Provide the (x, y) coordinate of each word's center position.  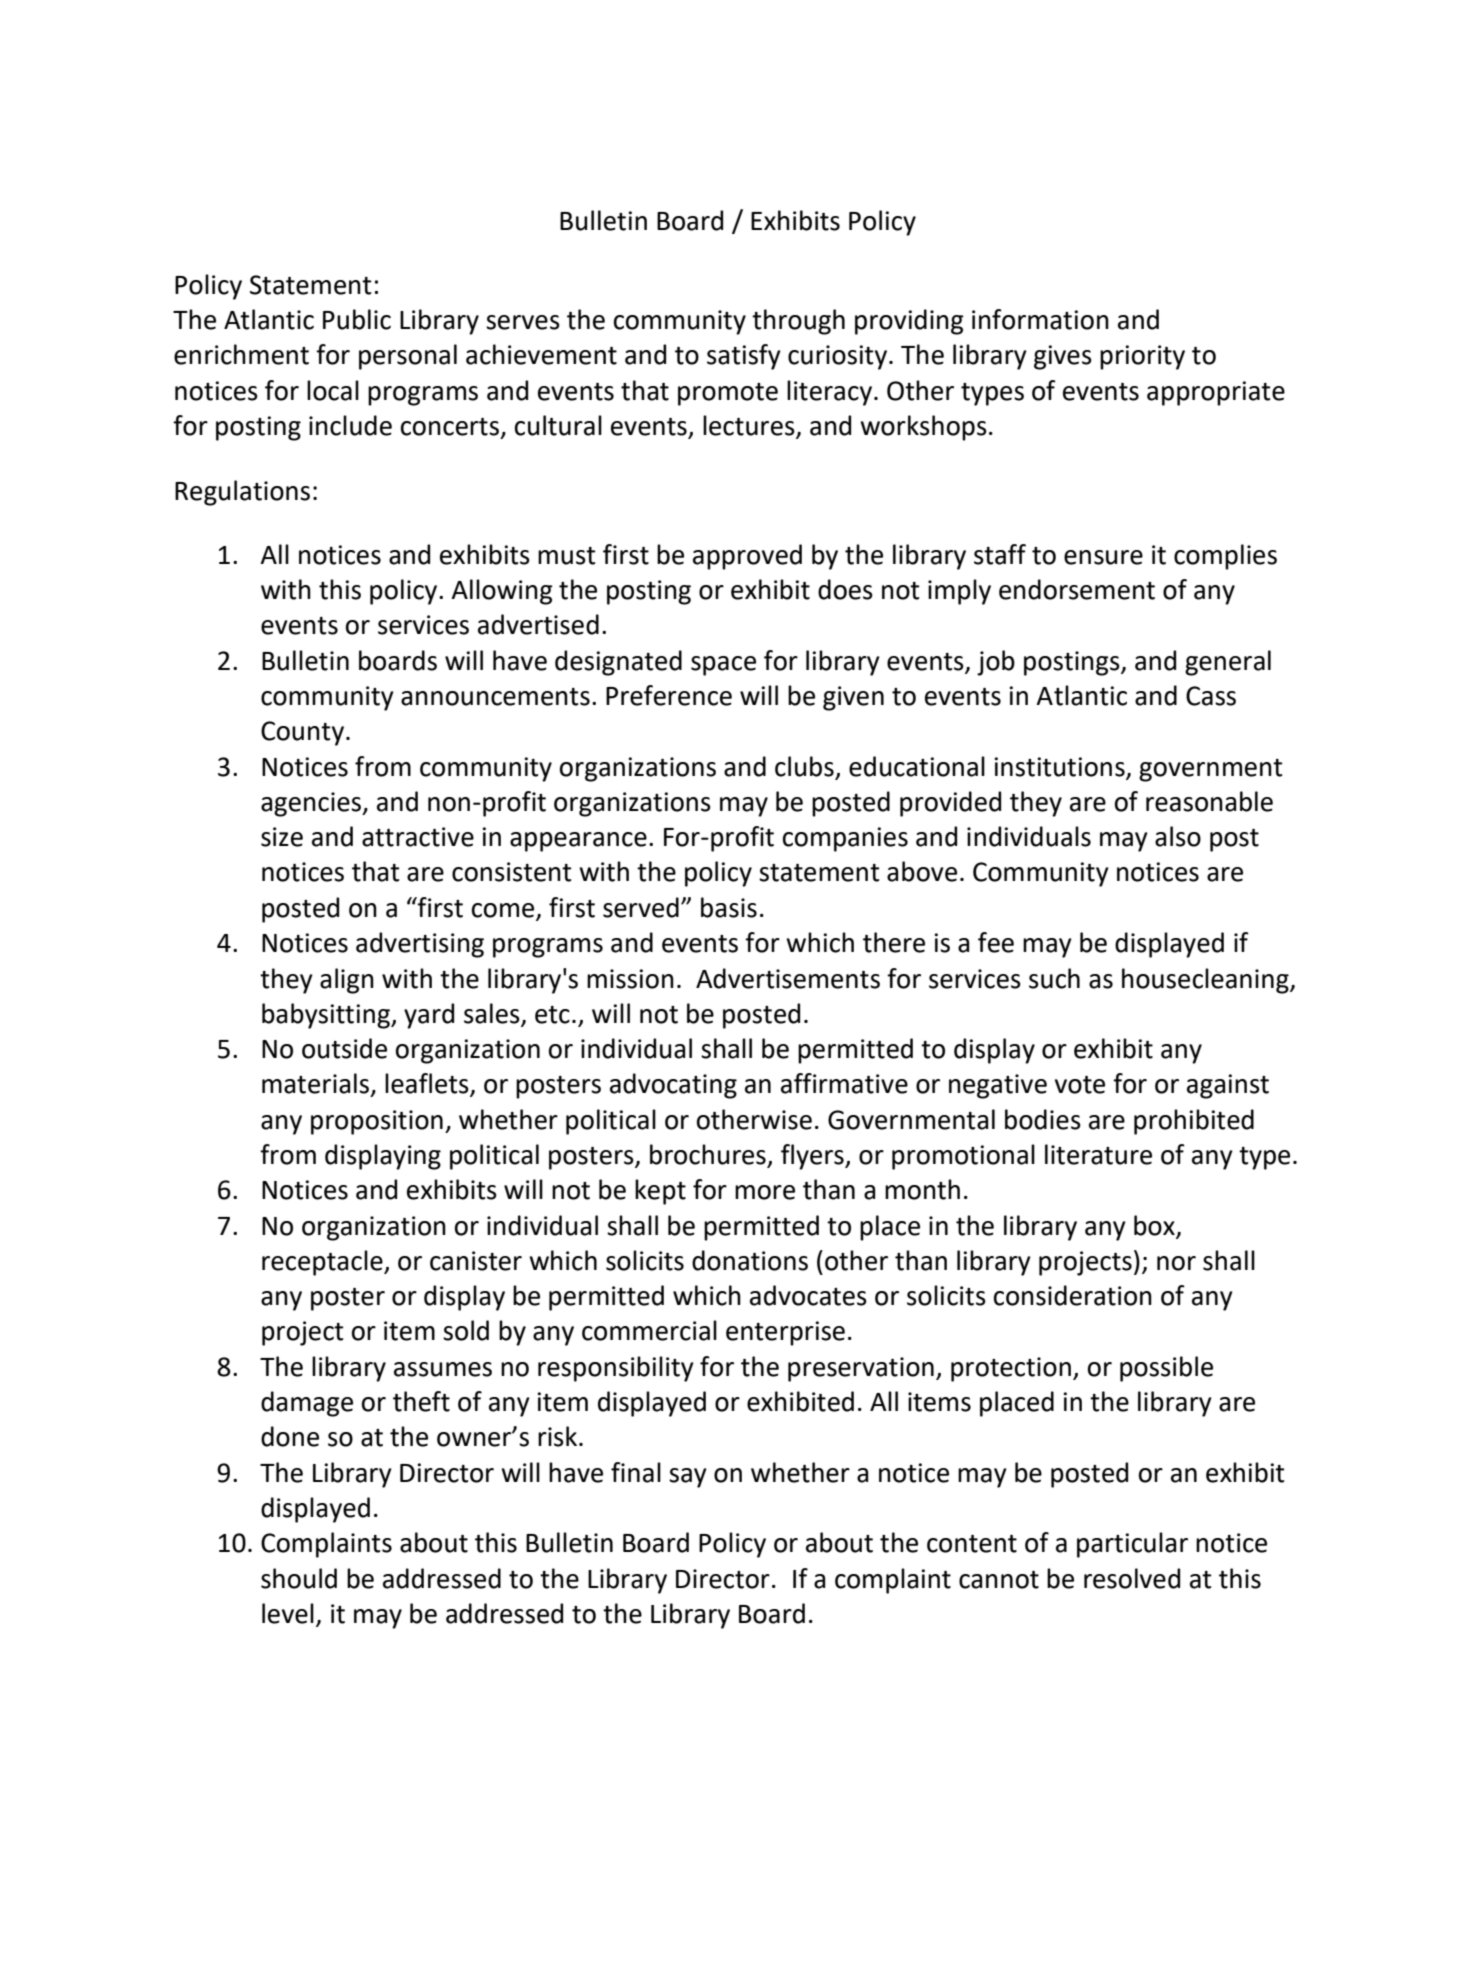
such (1054, 978)
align (347, 981)
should (299, 1578)
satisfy (744, 357)
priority (1142, 357)
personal (408, 357)
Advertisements (788, 978)
